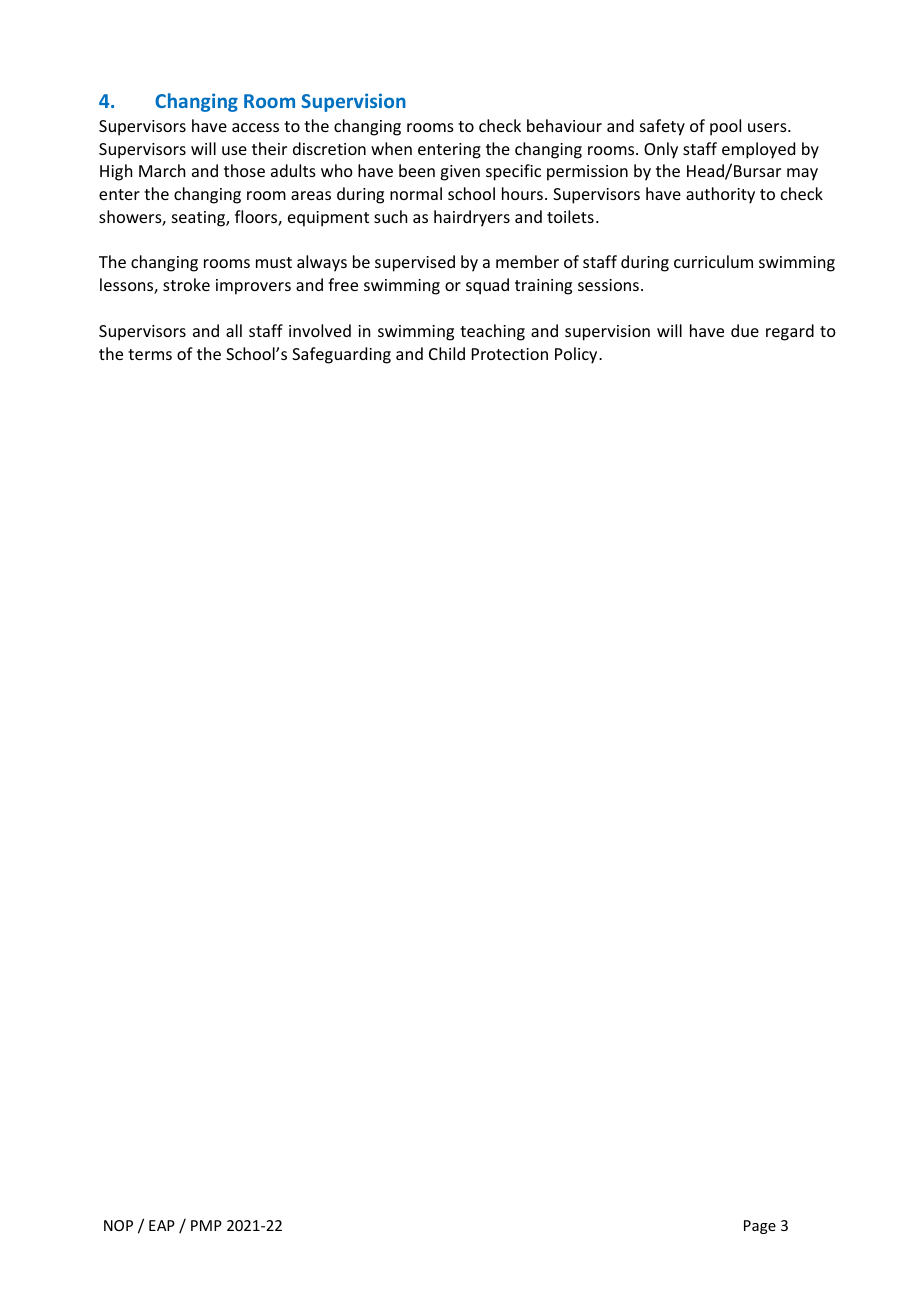  What do you see at coordinates (577, 355) in the screenshot?
I see `Policy` at bounding box center [577, 355].
